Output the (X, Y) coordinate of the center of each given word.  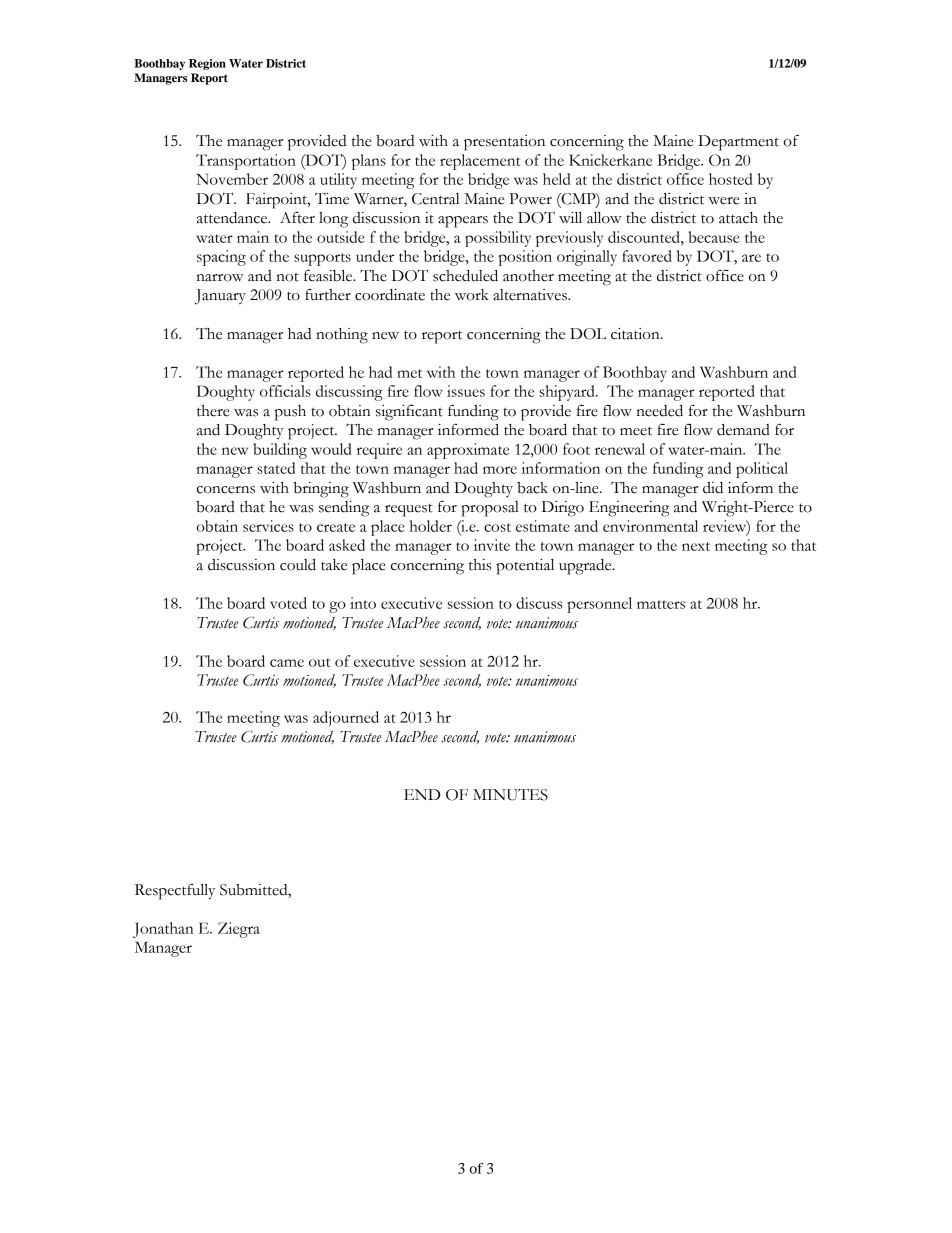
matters (661, 604)
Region (207, 64)
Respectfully (175, 891)
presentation (504, 143)
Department (738, 143)
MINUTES (510, 794)
